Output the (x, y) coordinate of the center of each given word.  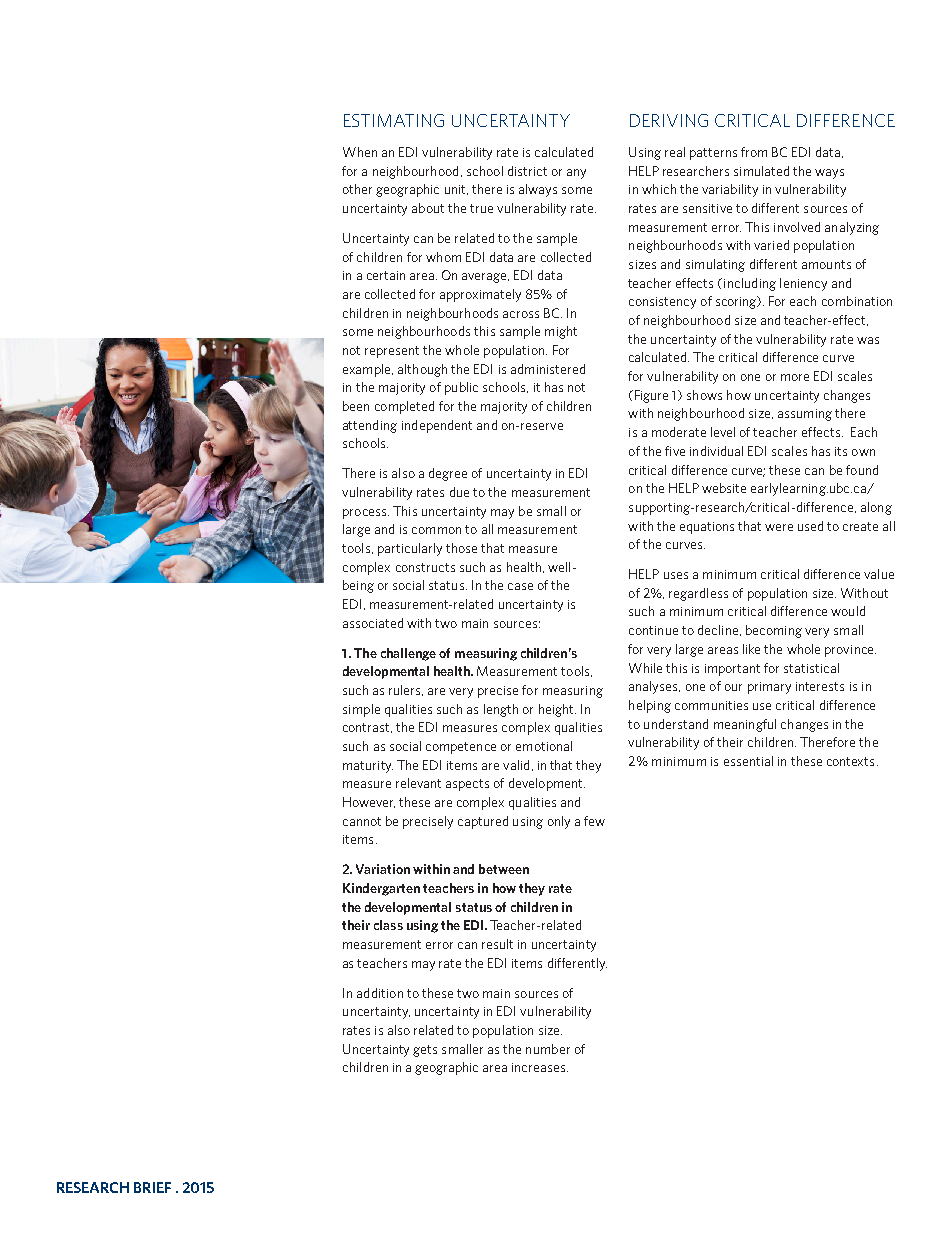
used (810, 526)
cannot (362, 821)
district (527, 171)
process (366, 514)
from (754, 152)
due (459, 492)
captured (483, 822)
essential (748, 761)
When (360, 152)
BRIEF (152, 1187)
